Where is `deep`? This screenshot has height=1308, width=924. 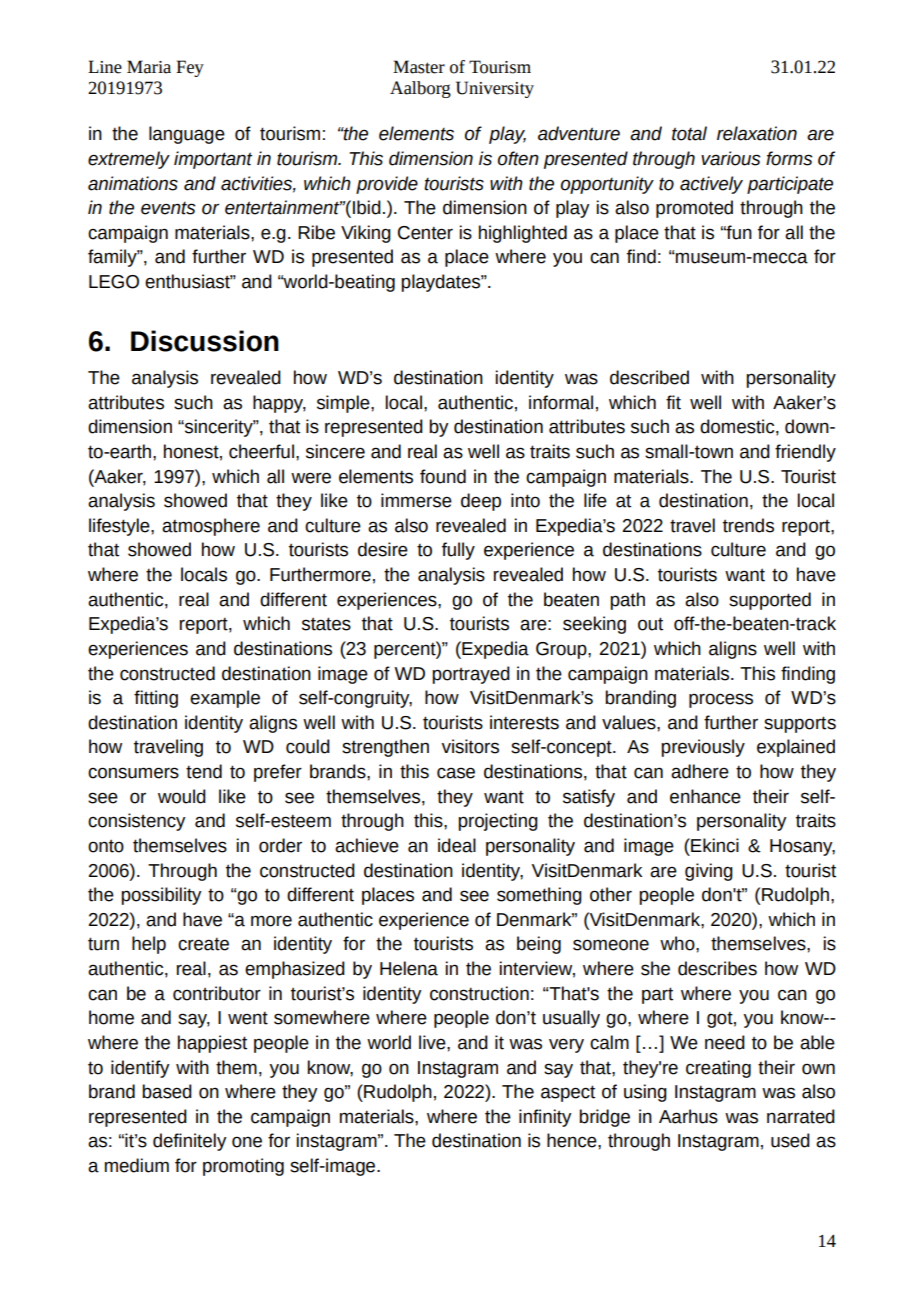
deep is located at coordinates (481, 502).
